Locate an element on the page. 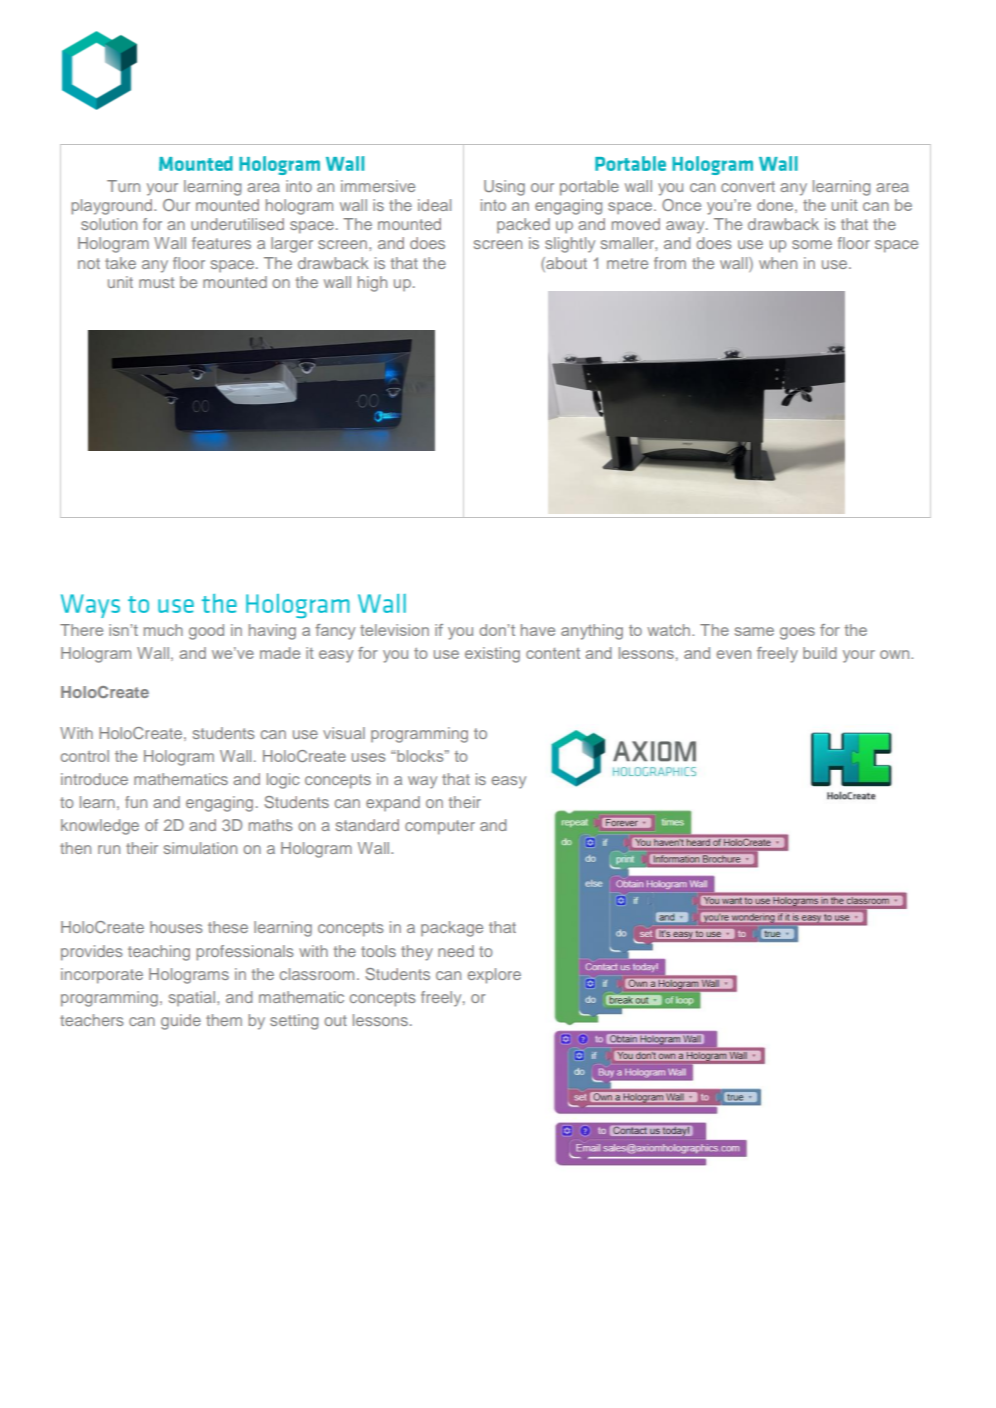 This document has height=1408, width=996. explore is located at coordinates (494, 976).
